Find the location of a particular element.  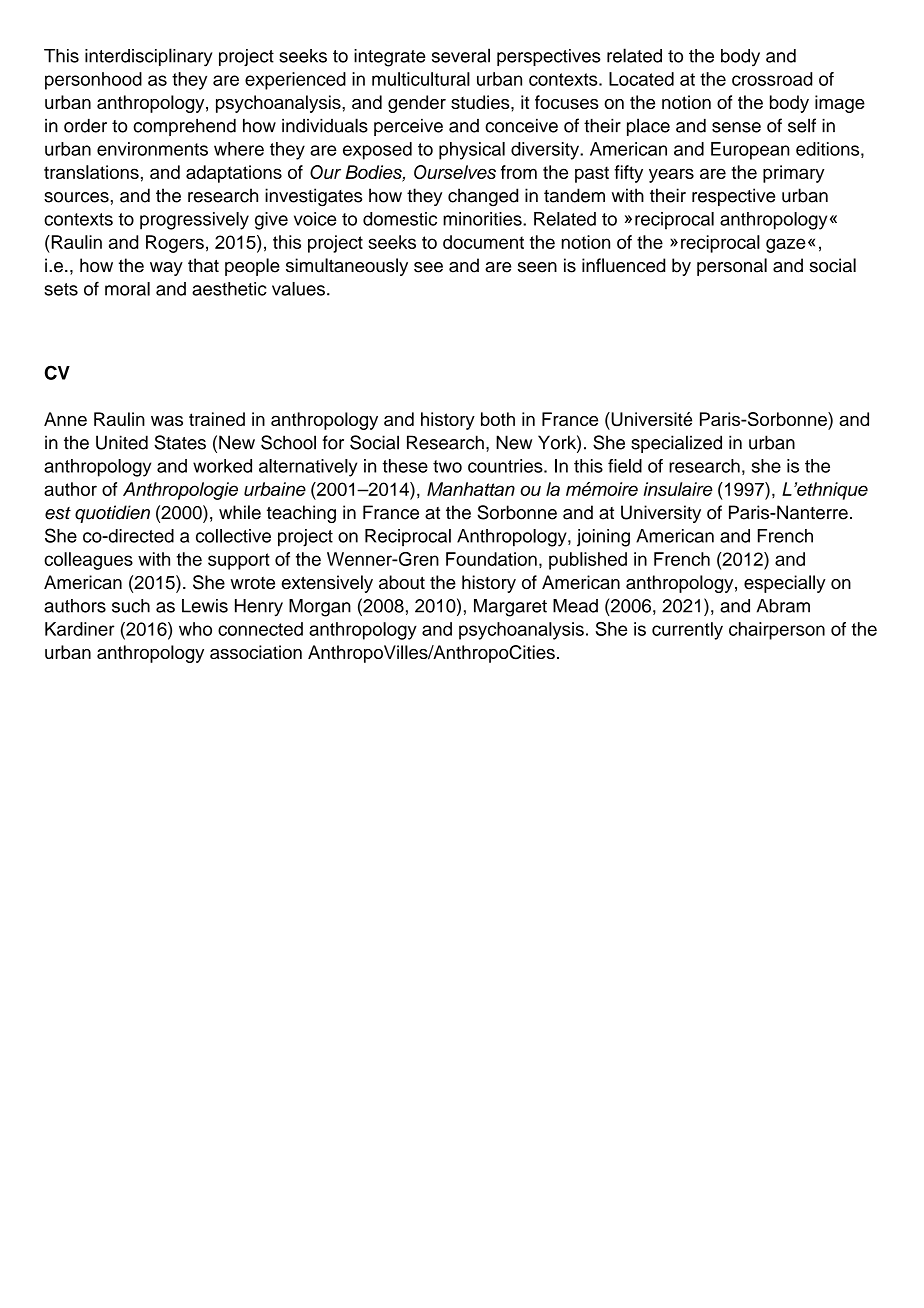

crossroad is located at coordinates (772, 79).
